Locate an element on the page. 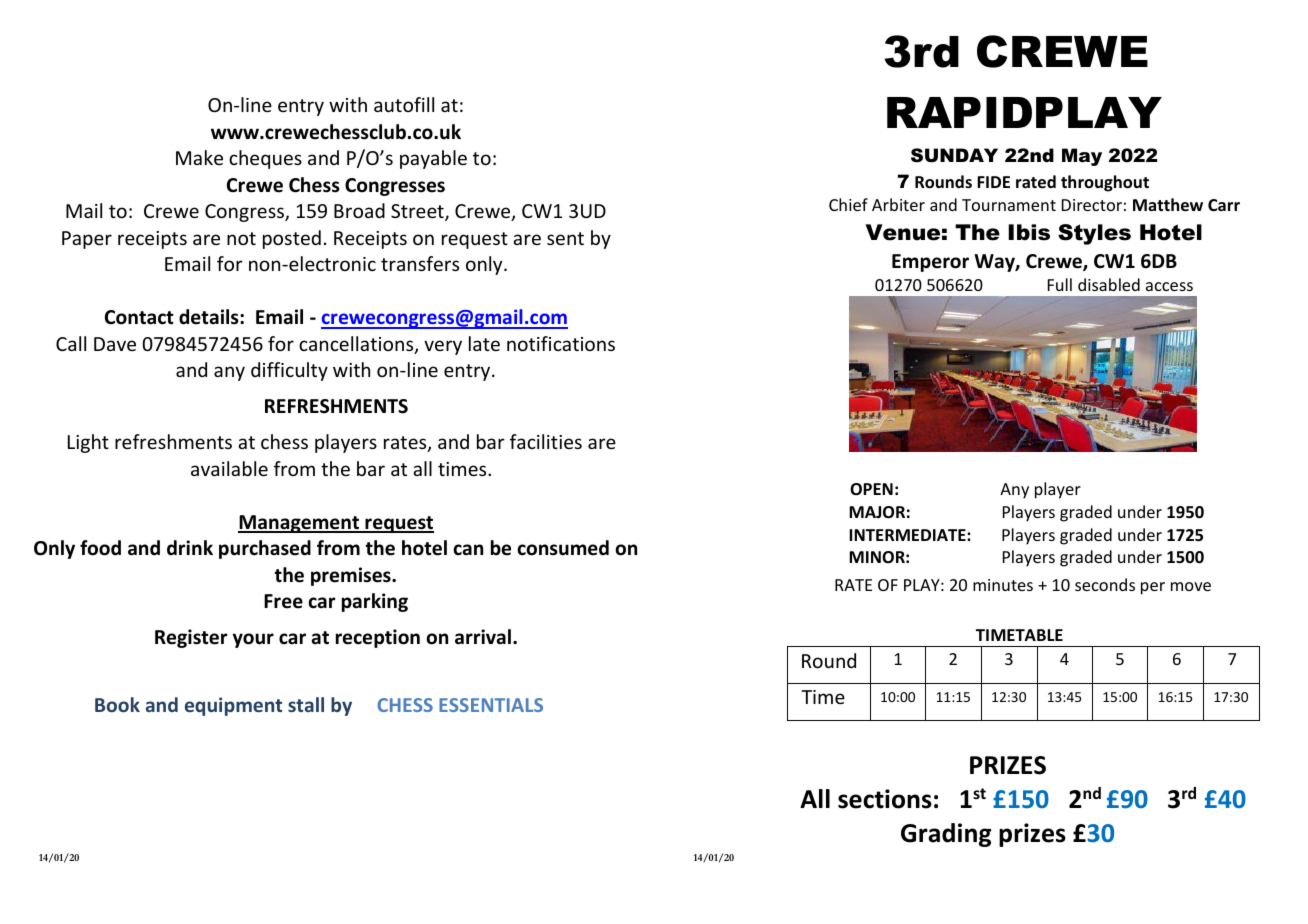  facilities is located at coordinates (546, 441).
